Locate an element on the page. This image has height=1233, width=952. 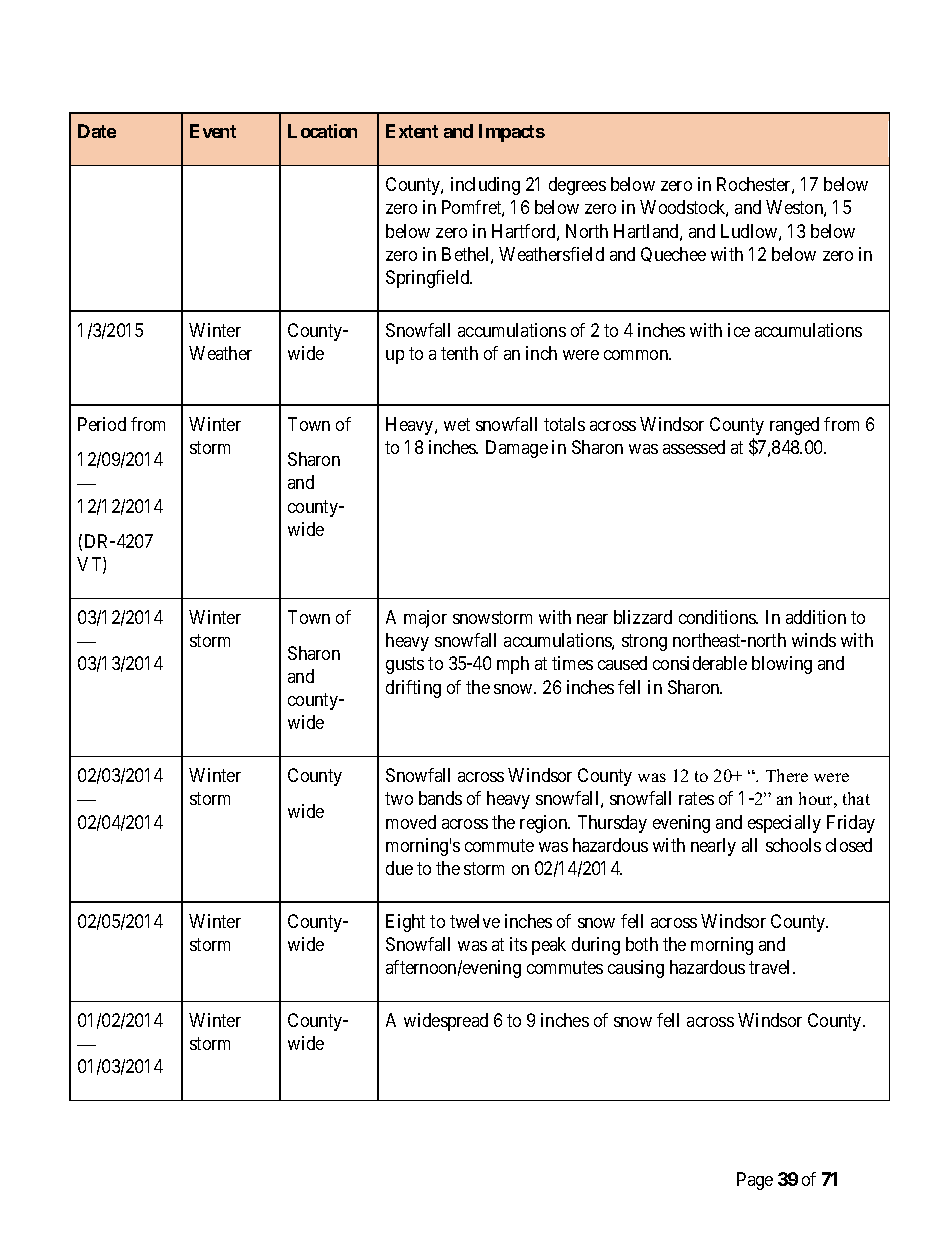
two is located at coordinates (399, 799).
